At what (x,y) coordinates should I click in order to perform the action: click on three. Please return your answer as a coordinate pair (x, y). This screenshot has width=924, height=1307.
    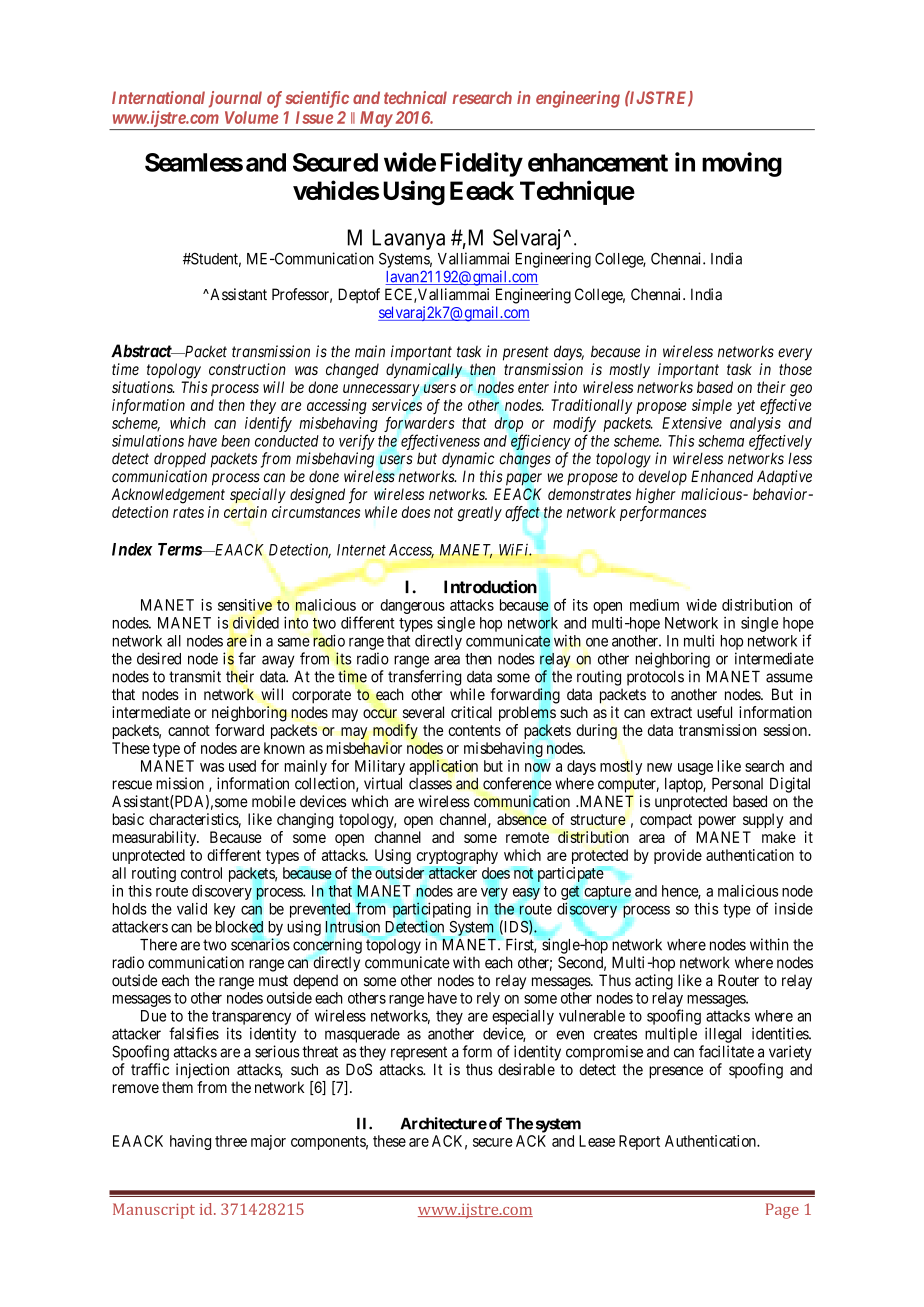
    Looking at the image, I should click on (231, 1141).
